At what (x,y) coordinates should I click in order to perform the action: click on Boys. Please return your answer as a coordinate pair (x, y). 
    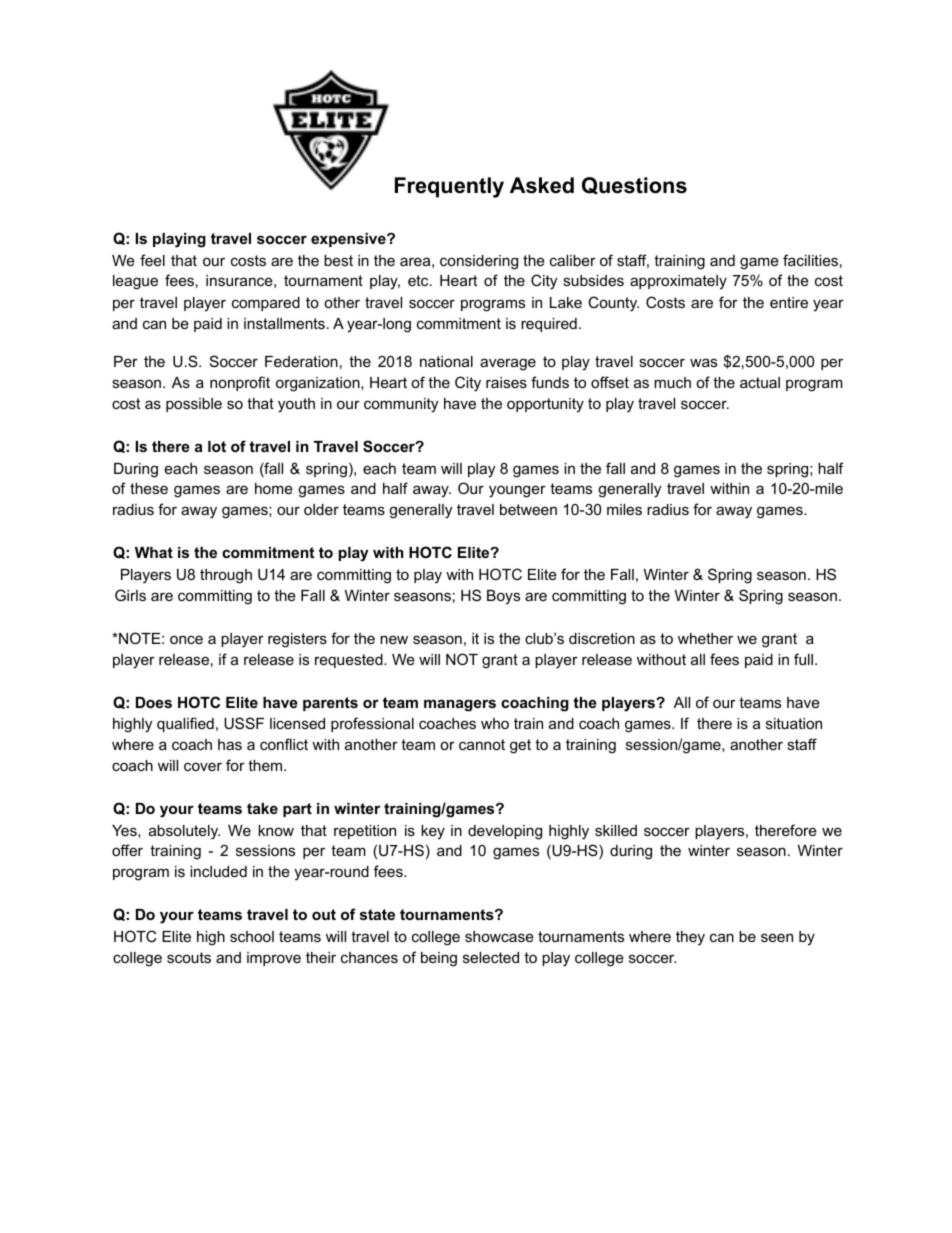
    Looking at the image, I should click on (503, 597).
